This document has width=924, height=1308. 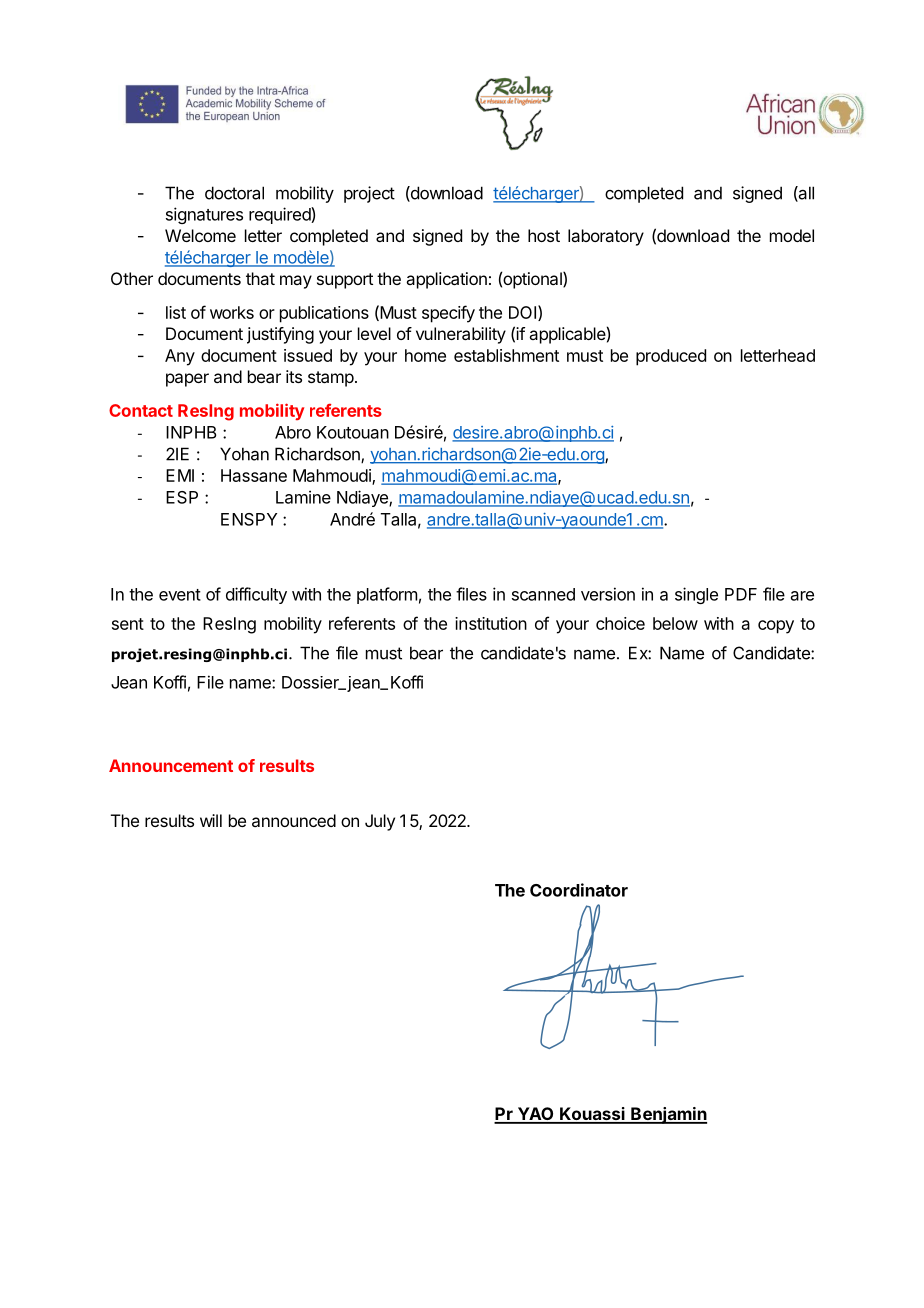 I want to click on produced, so click(x=671, y=357).
